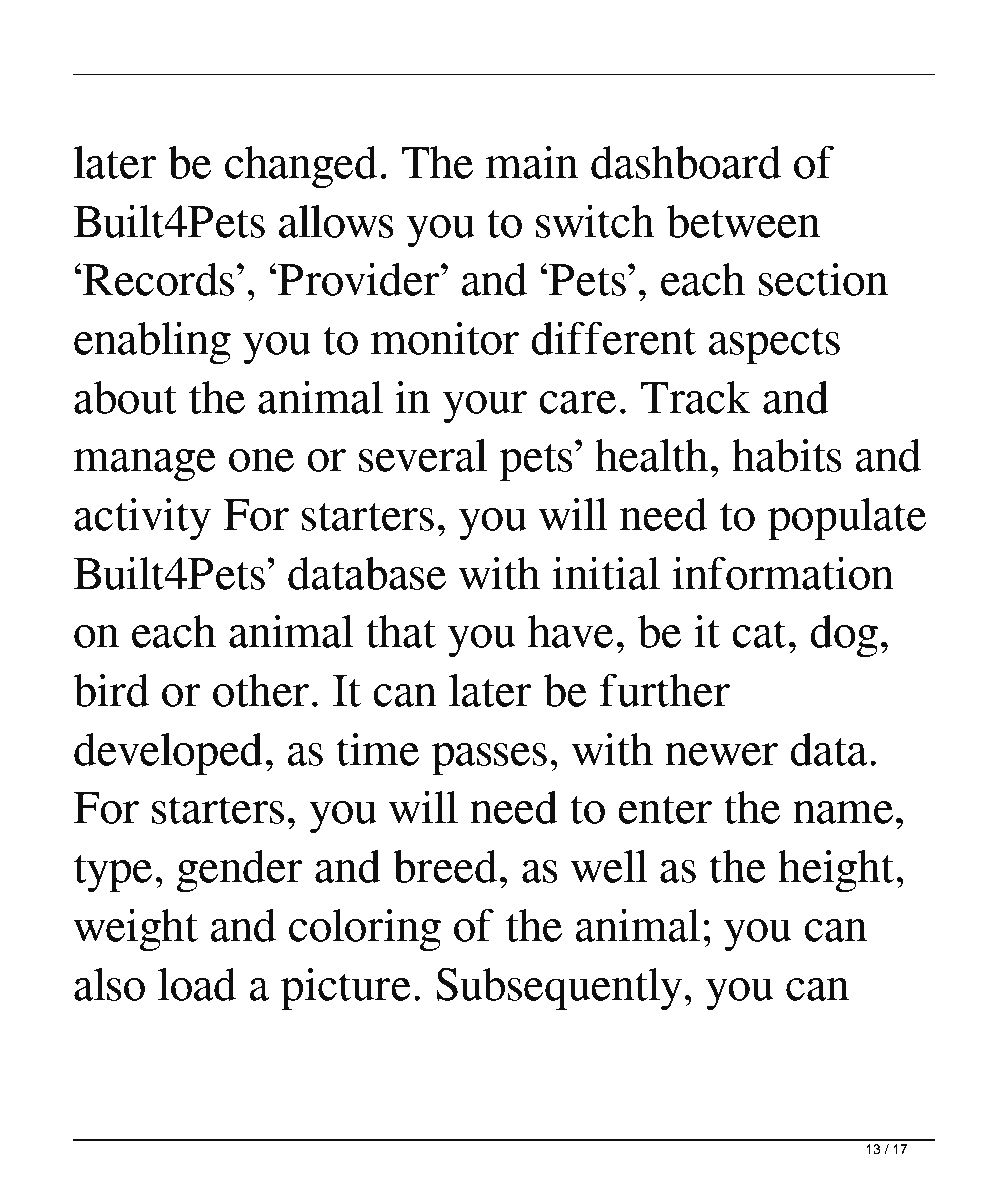 The height and width of the page is (1189, 1008). What do you see at coordinates (423, 455) in the page?
I see `several` at bounding box center [423, 455].
